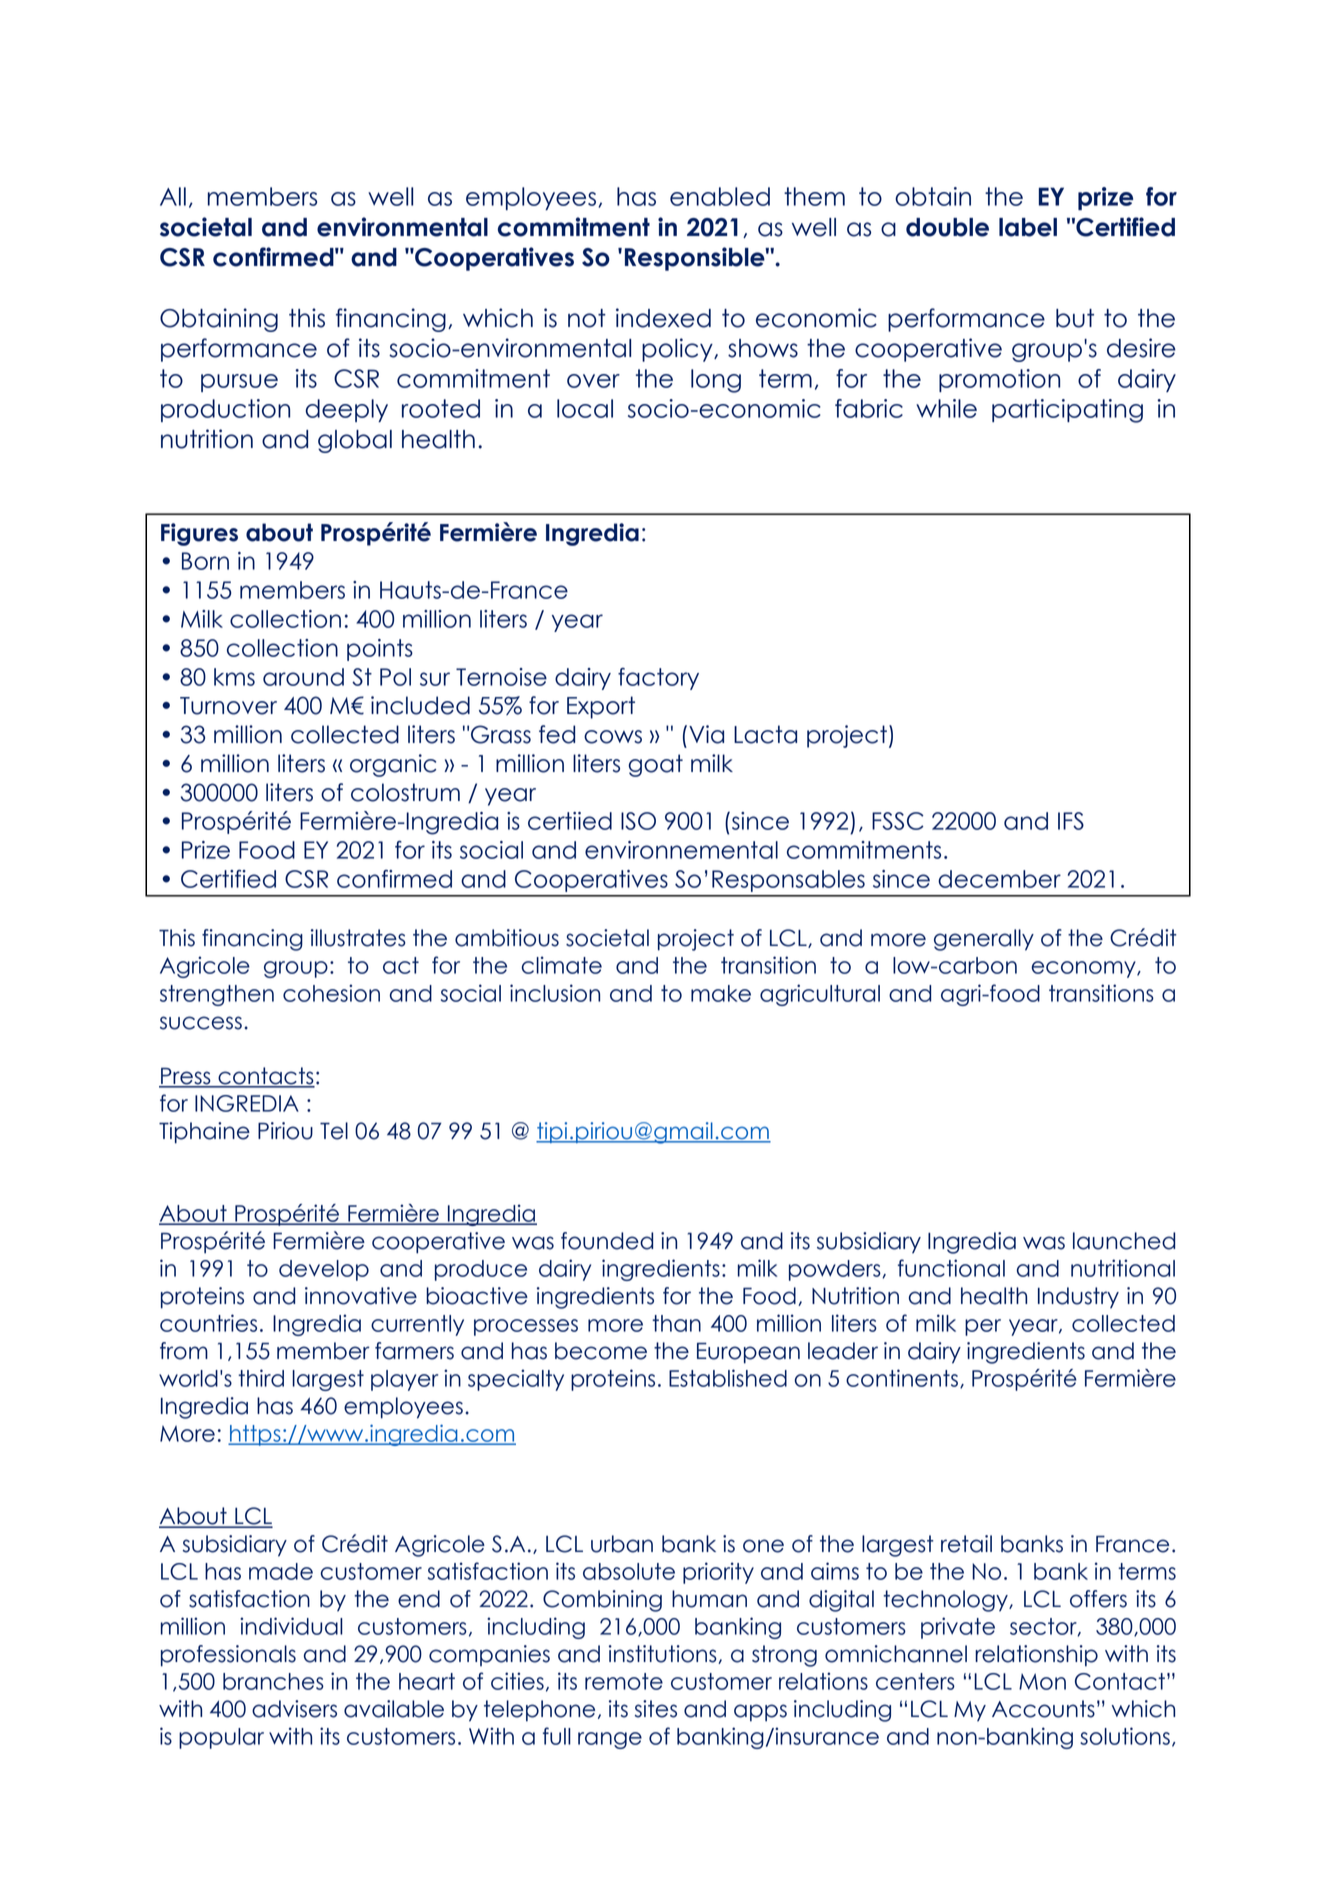 Image resolution: width=1336 pixels, height=1890 pixels. Describe the element at coordinates (658, 679) in the screenshot. I see `factory` at that location.
